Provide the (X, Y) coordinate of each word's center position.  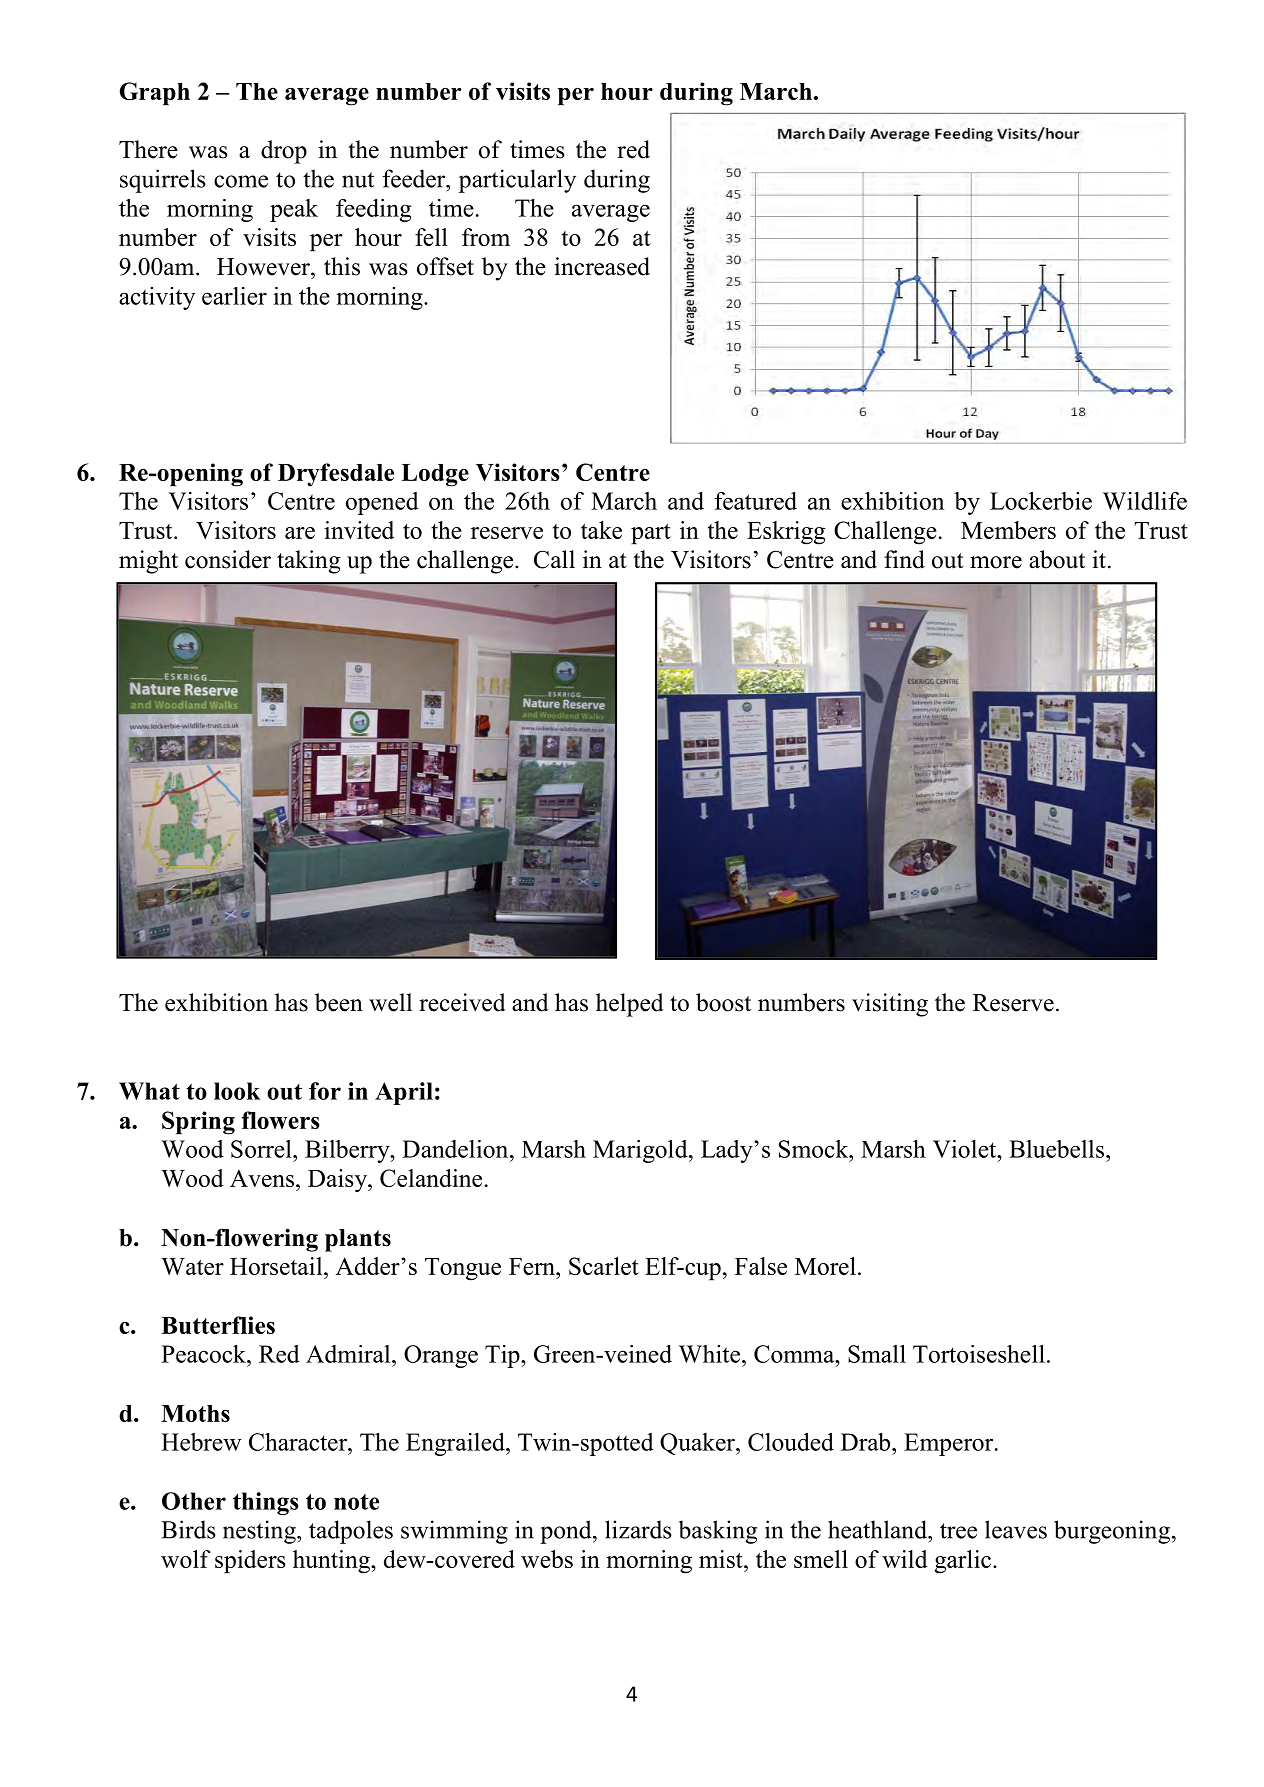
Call (554, 559)
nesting (260, 1532)
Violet (966, 1149)
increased (602, 266)
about (1057, 559)
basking (718, 1532)
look (237, 1091)
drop (284, 152)
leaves (1016, 1529)
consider (228, 559)
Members (1008, 530)
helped (630, 1005)
